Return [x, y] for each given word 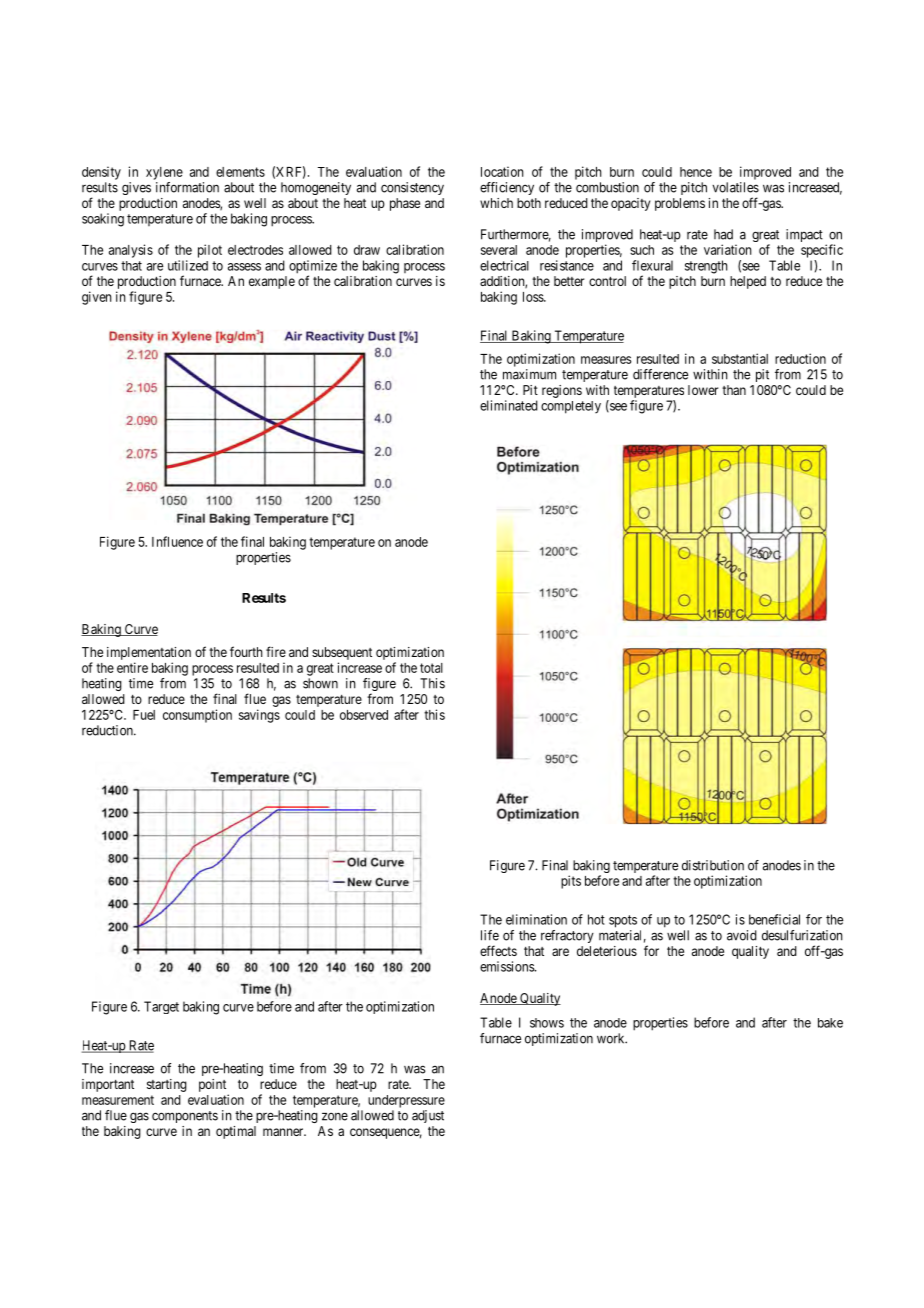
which [496, 203]
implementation [149, 653]
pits [571, 882]
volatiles [735, 187]
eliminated [509, 405]
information [187, 187]
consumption [197, 716]
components [185, 1117]
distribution [713, 865]
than [734, 390]
